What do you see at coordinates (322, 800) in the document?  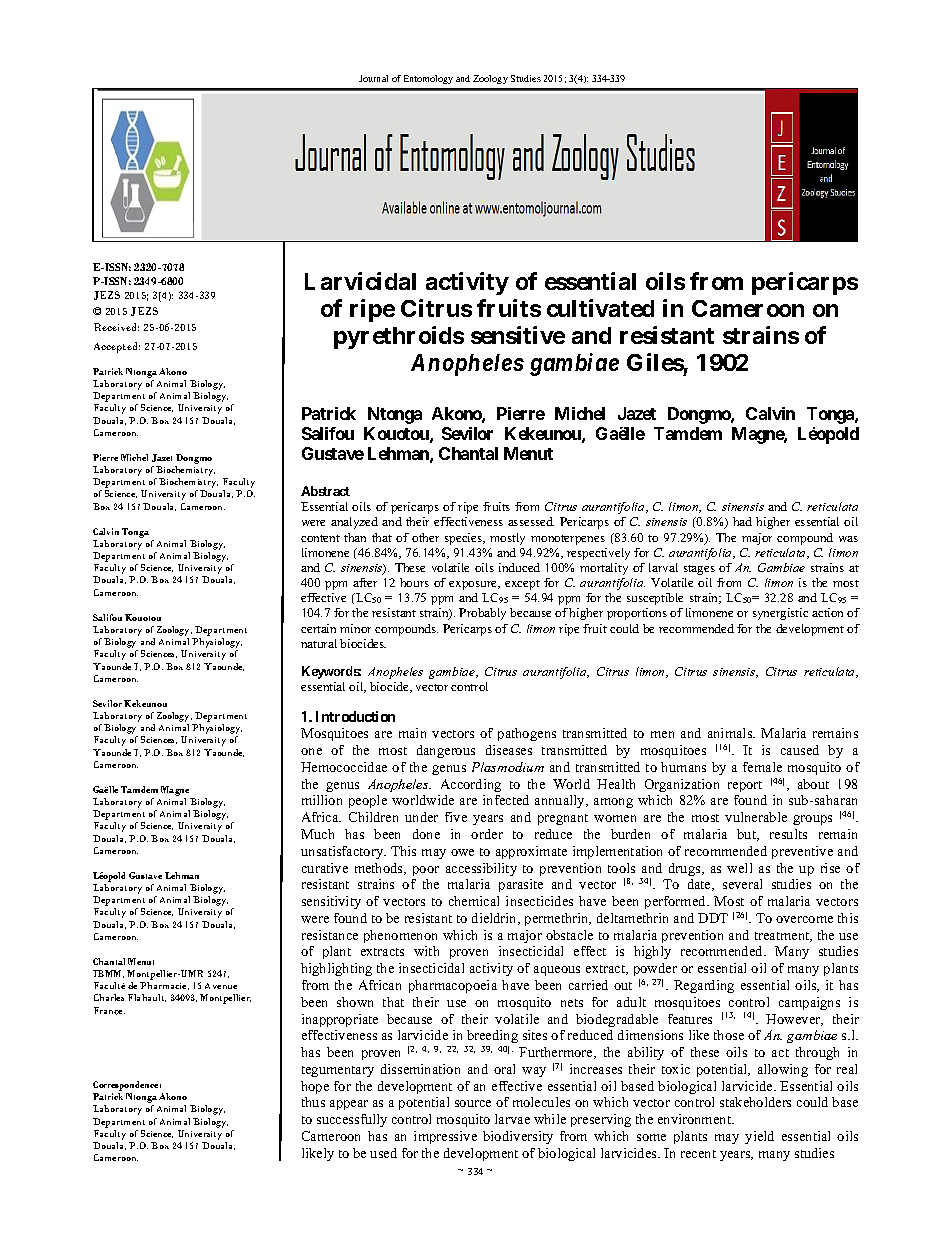 I see `million` at bounding box center [322, 800].
